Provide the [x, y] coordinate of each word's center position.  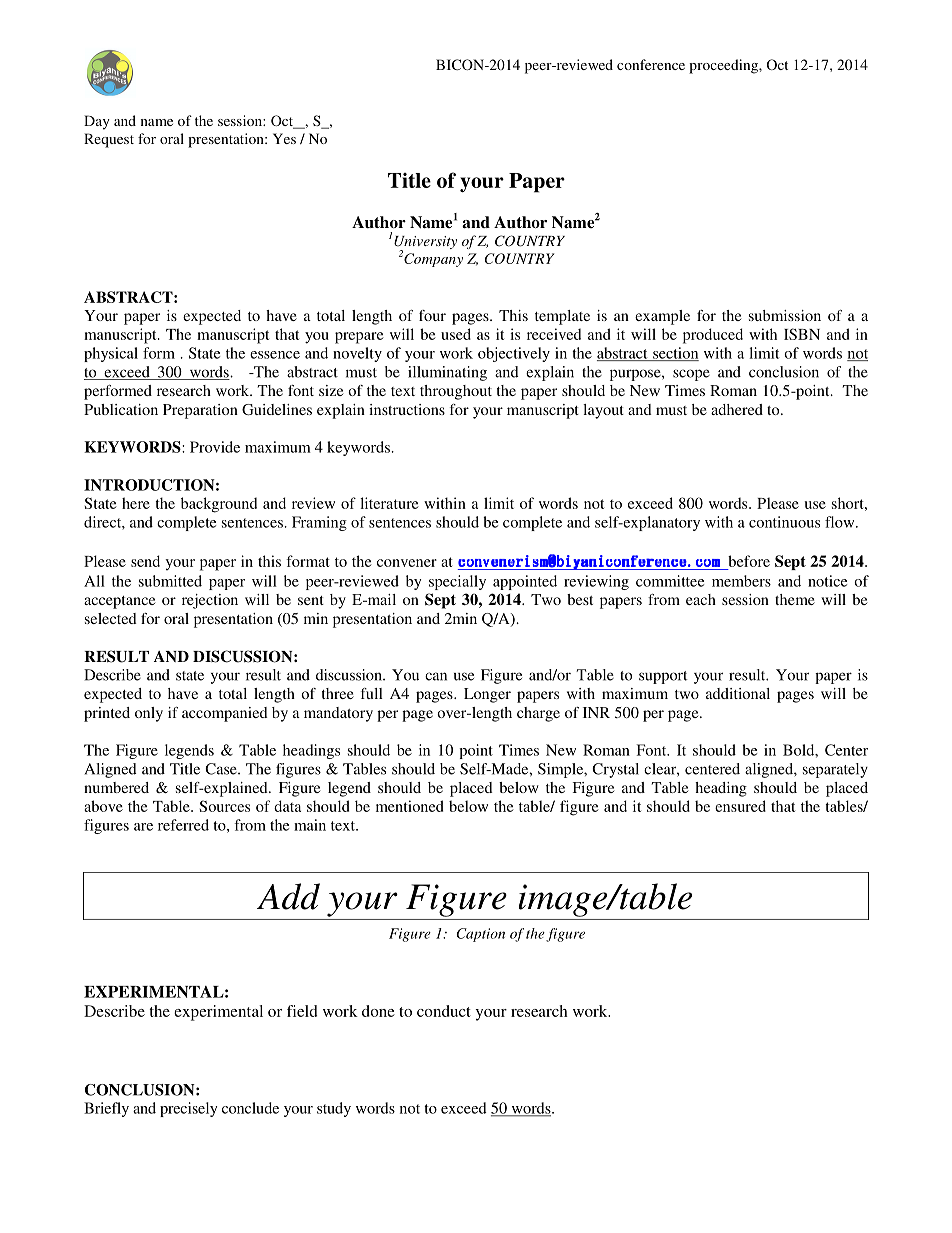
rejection [210, 601]
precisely [188, 1109]
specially [457, 582]
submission [785, 315]
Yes [284, 138]
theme [795, 599]
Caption [480, 935]
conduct [444, 1011]
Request [109, 140]
